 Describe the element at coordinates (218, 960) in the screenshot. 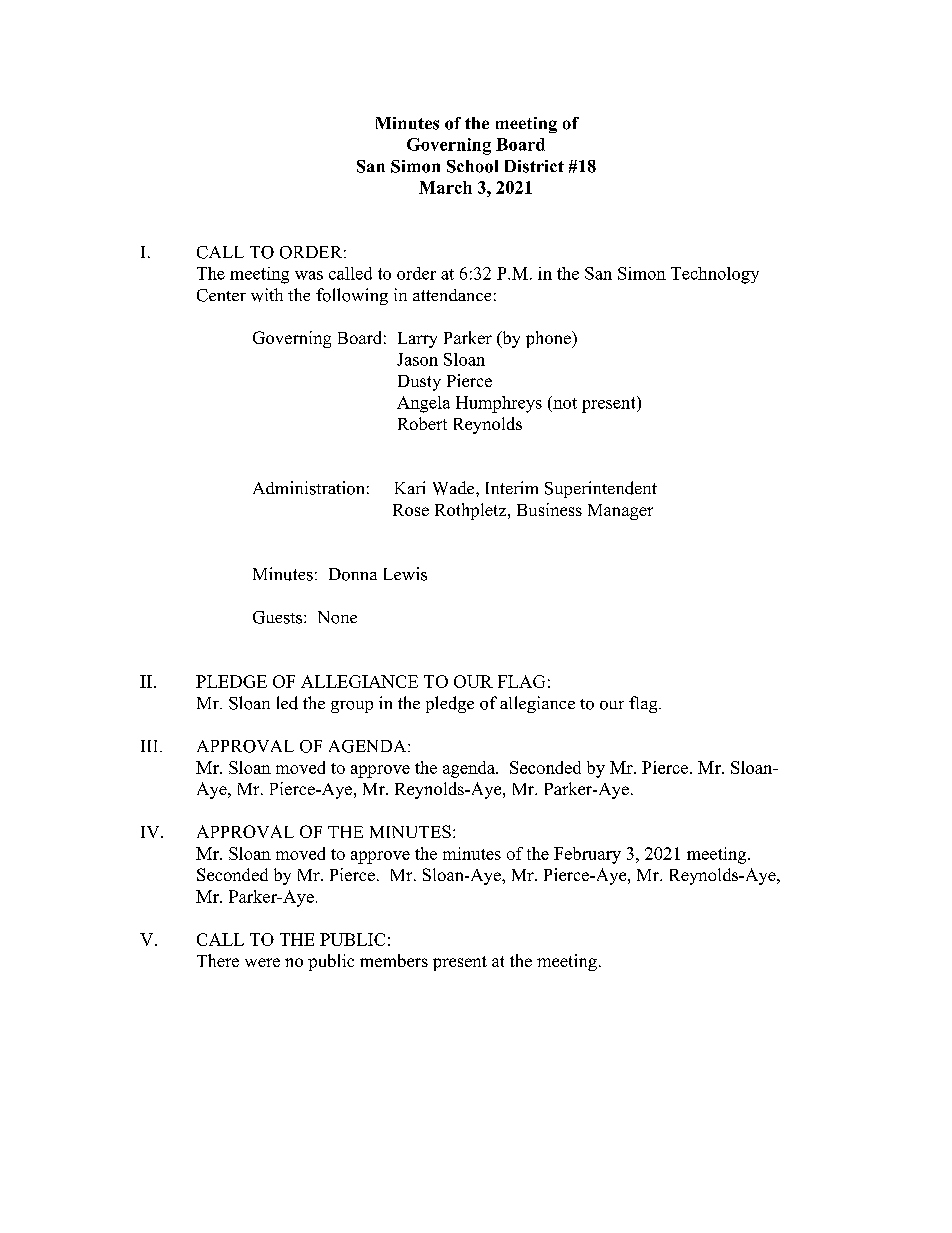

I see `There` at that location.
